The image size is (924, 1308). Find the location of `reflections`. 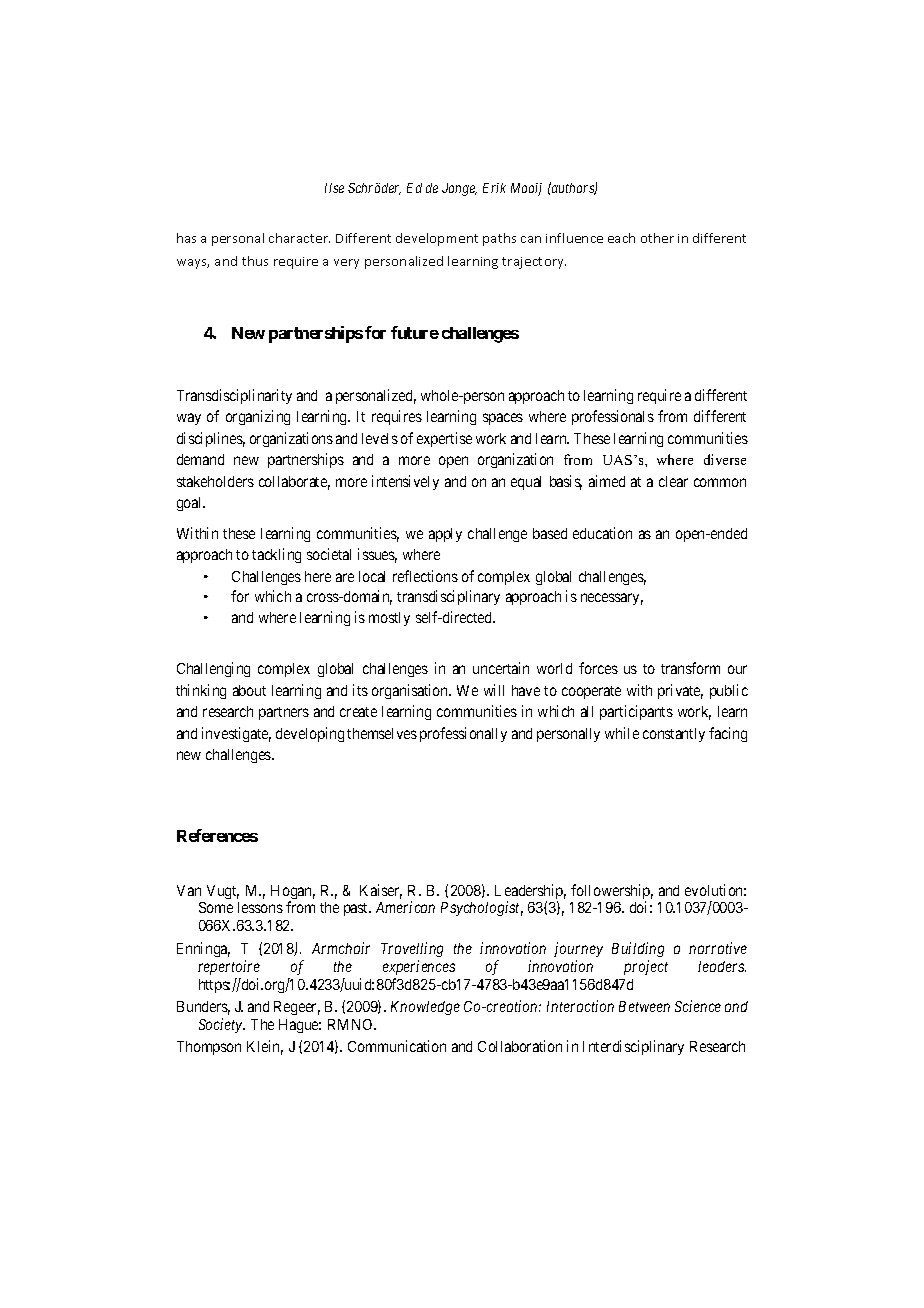

reflections is located at coordinates (425, 576).
